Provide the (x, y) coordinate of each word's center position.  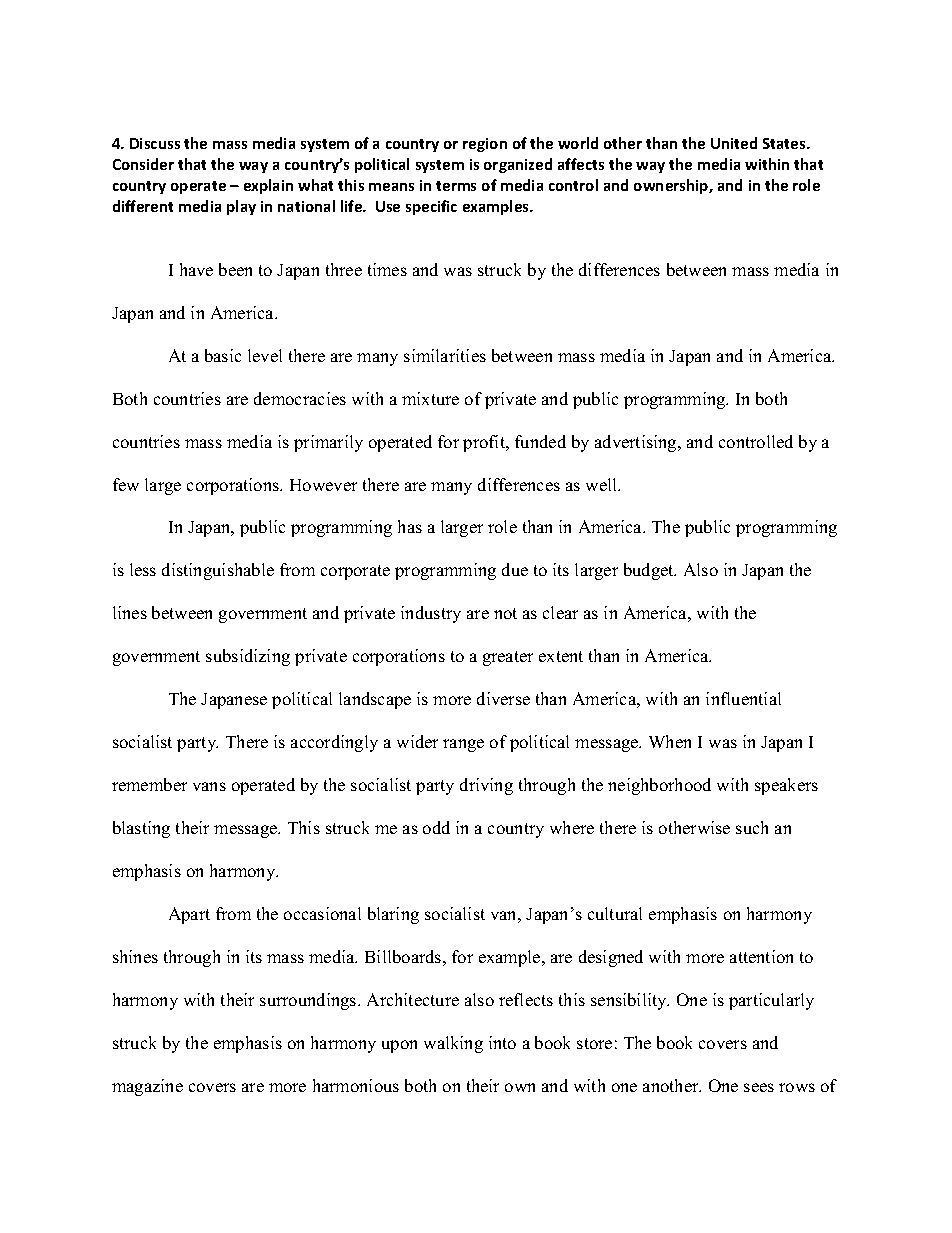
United (734, 143)
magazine (147, 1087)
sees (759, 1087)
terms (456, 186)
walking (453, 1044)
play (241, 207)
